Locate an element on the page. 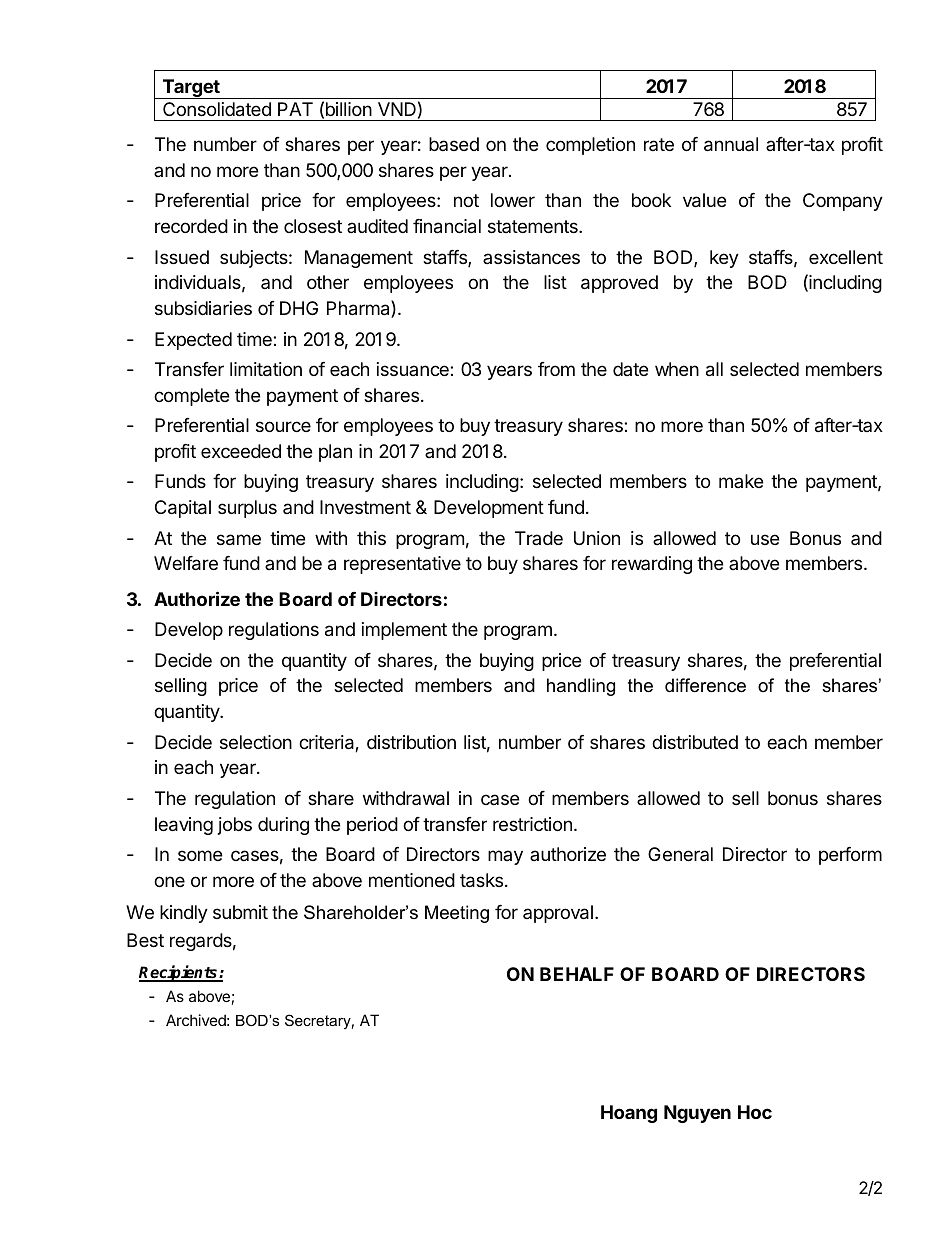 The width and height of the document is (952, 1233). based is located at coordinates (454, 144).
